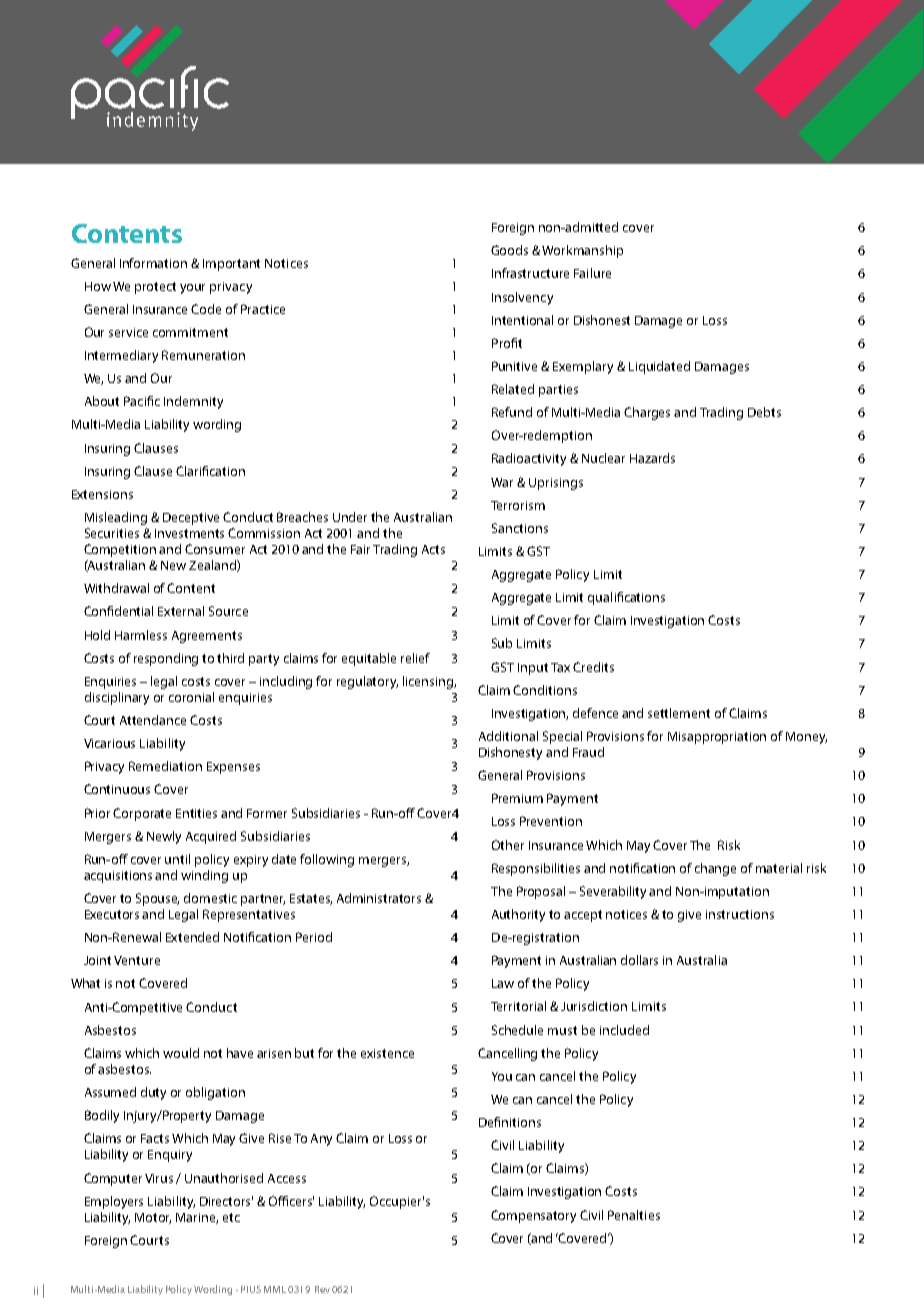  I want to click on Continuous, so click(117, 789).
